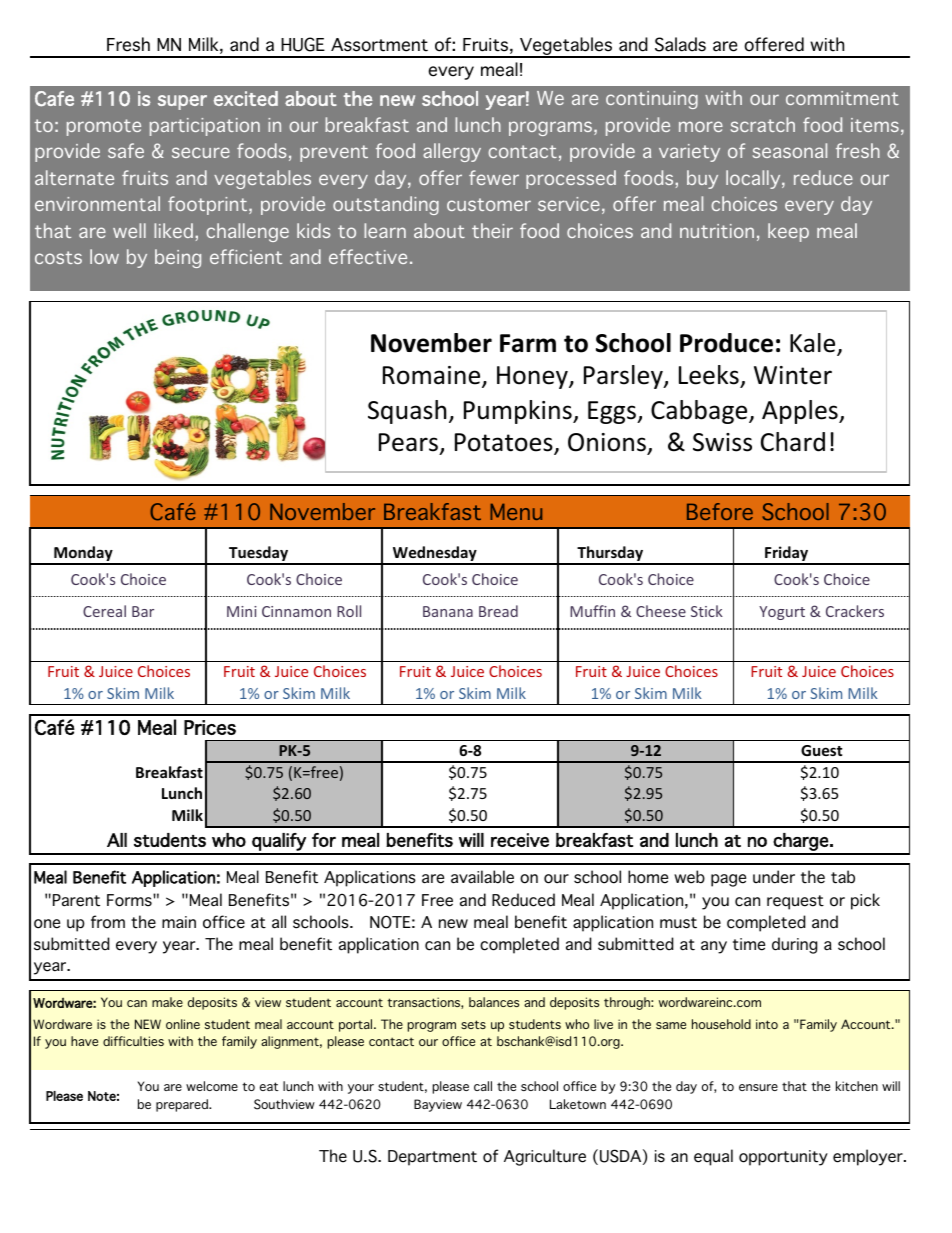  I want to click on Monday, so click(83, 555).
